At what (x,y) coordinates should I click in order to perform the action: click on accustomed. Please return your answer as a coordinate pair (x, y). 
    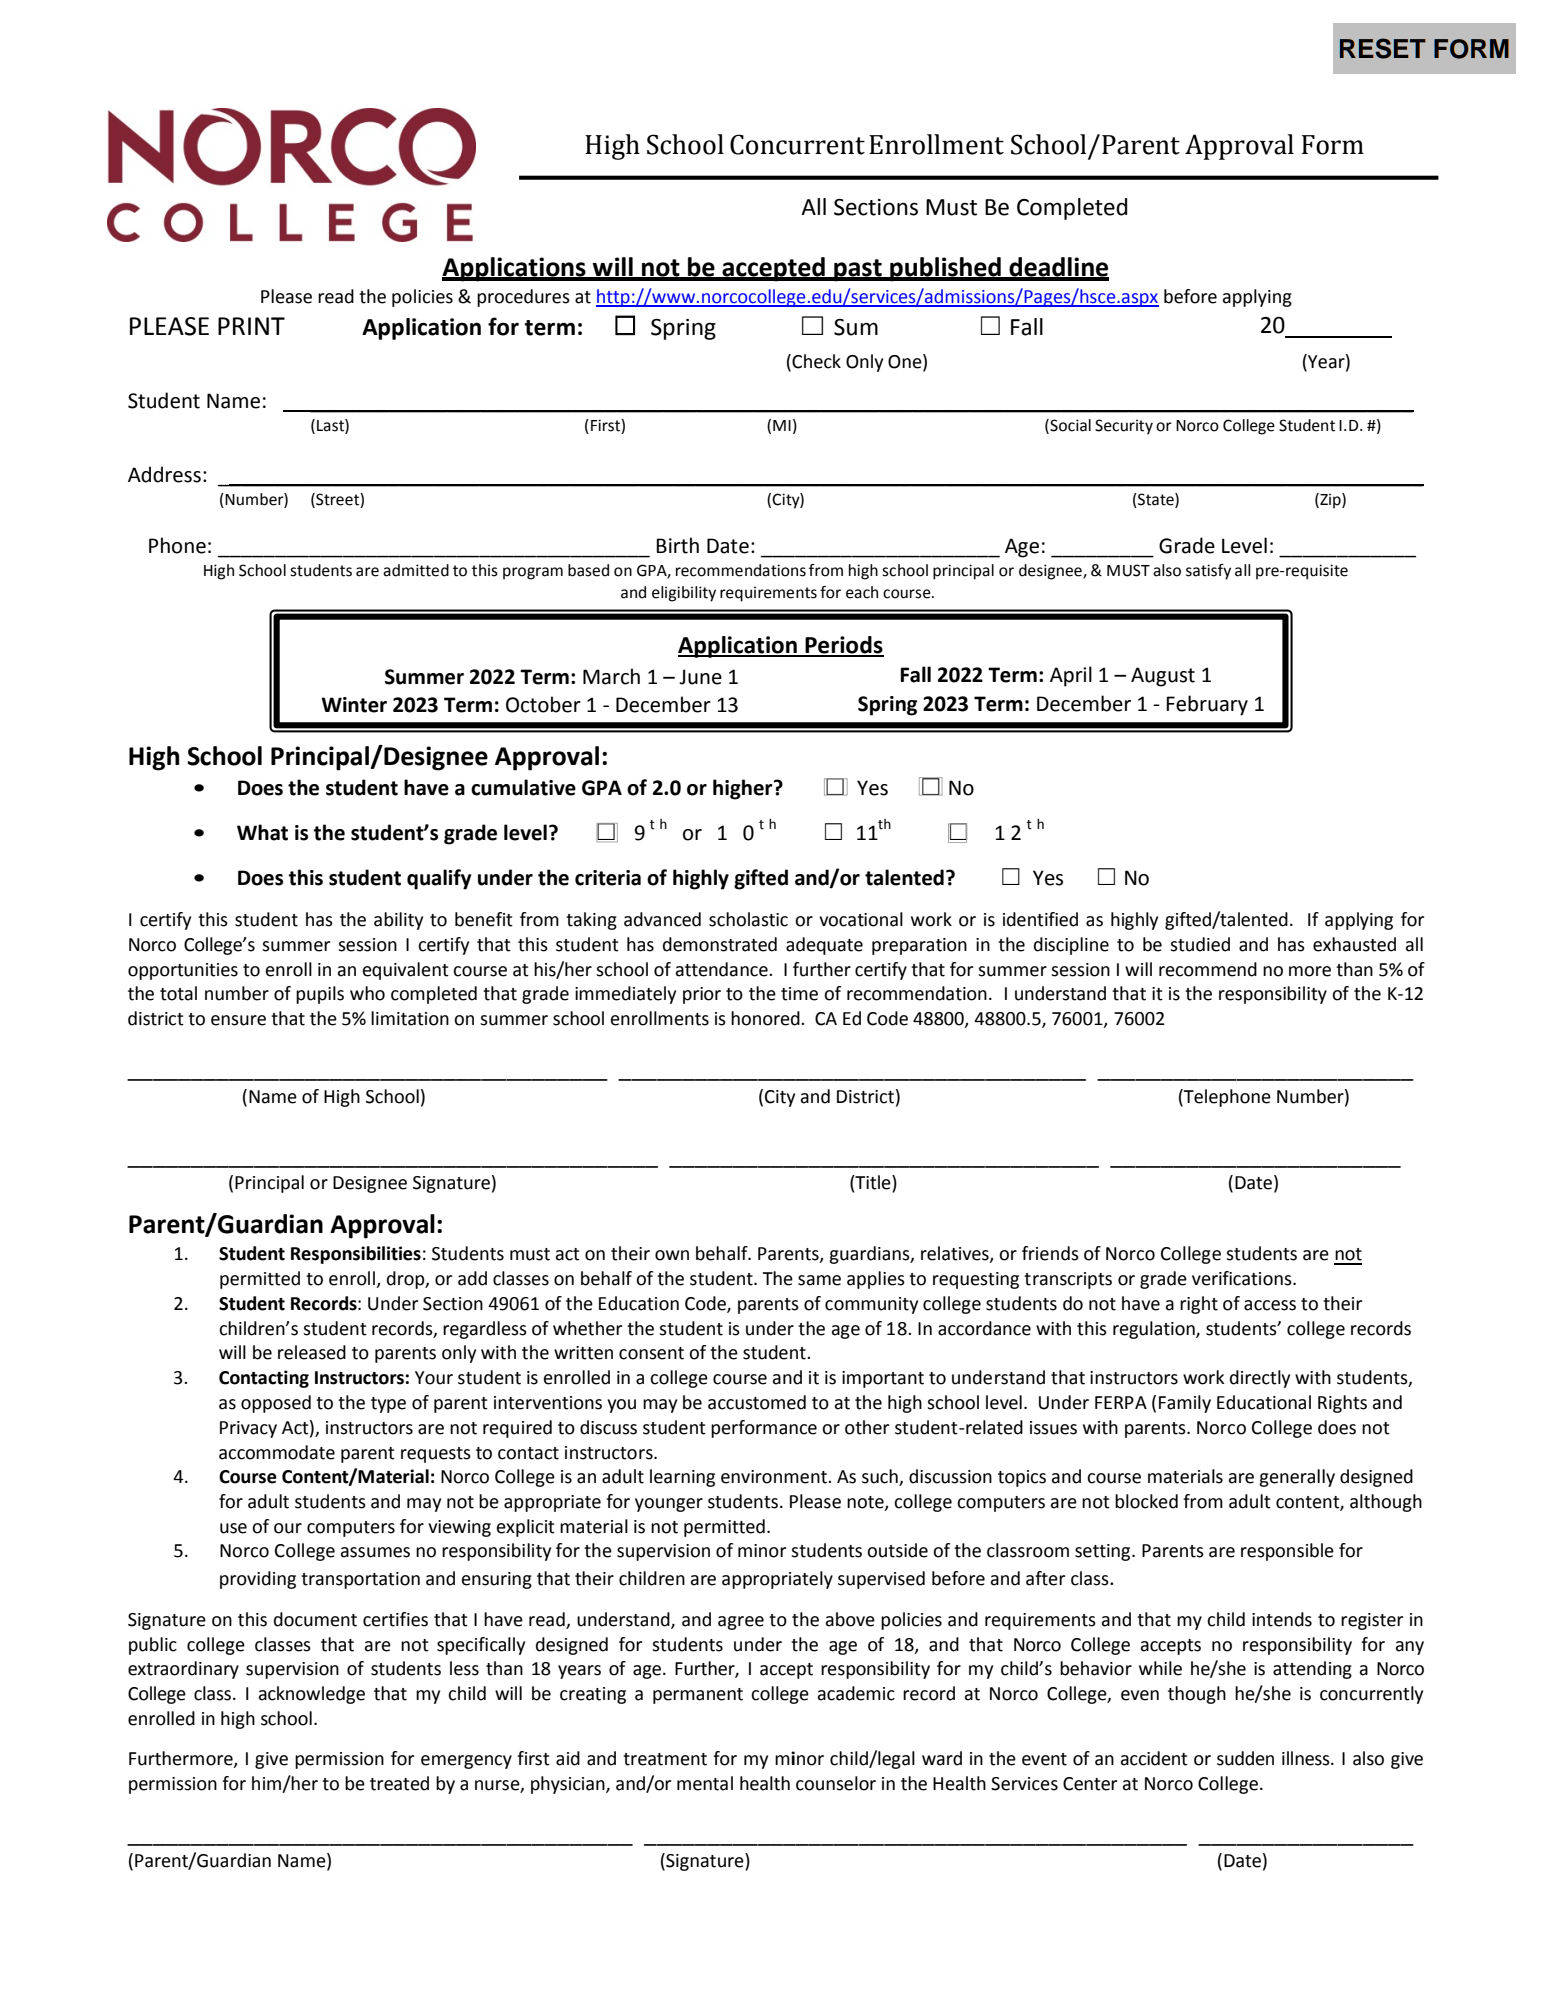
    Looking at the image, I should click on (757, 1402).
